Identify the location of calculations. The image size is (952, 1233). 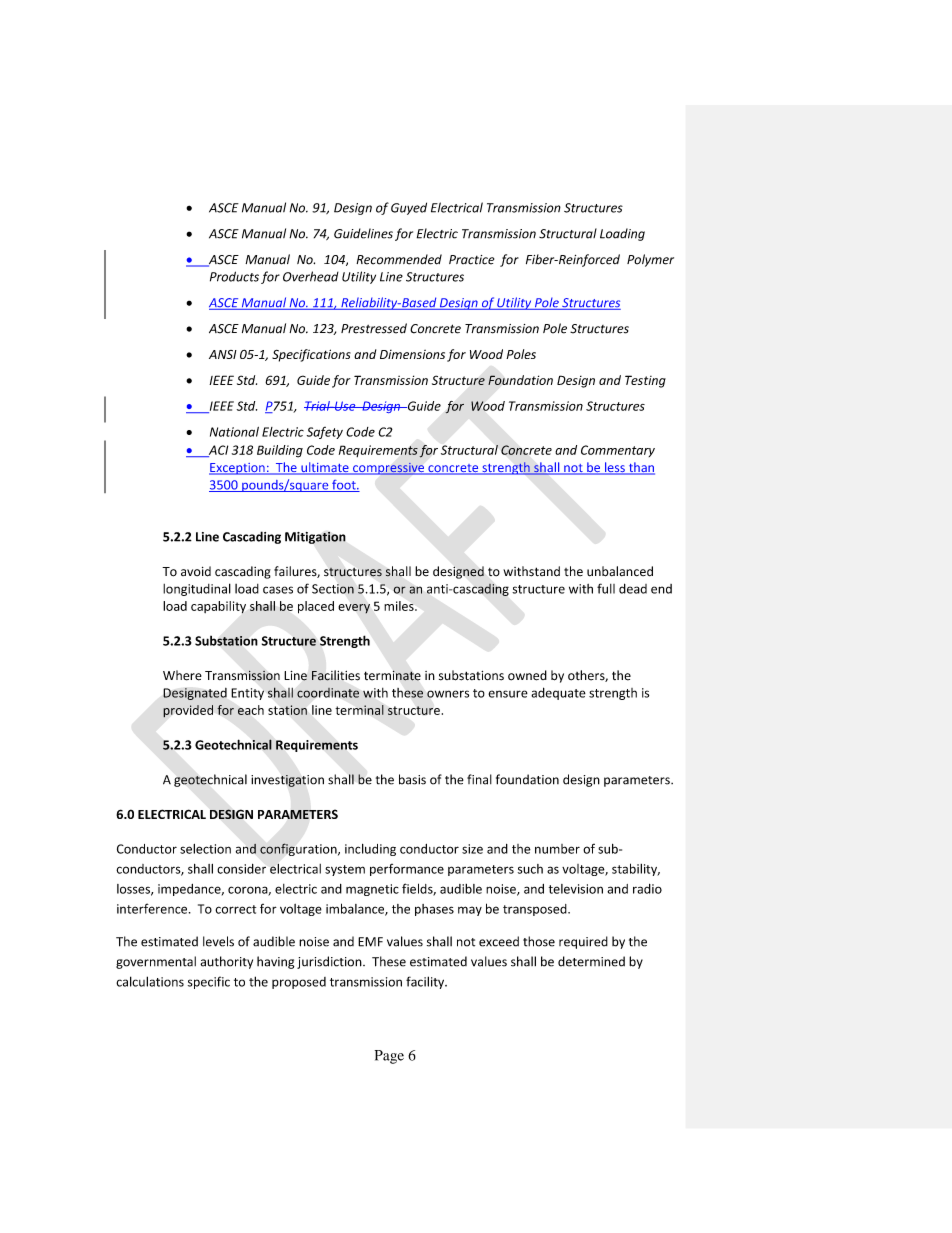
(150, 981).
